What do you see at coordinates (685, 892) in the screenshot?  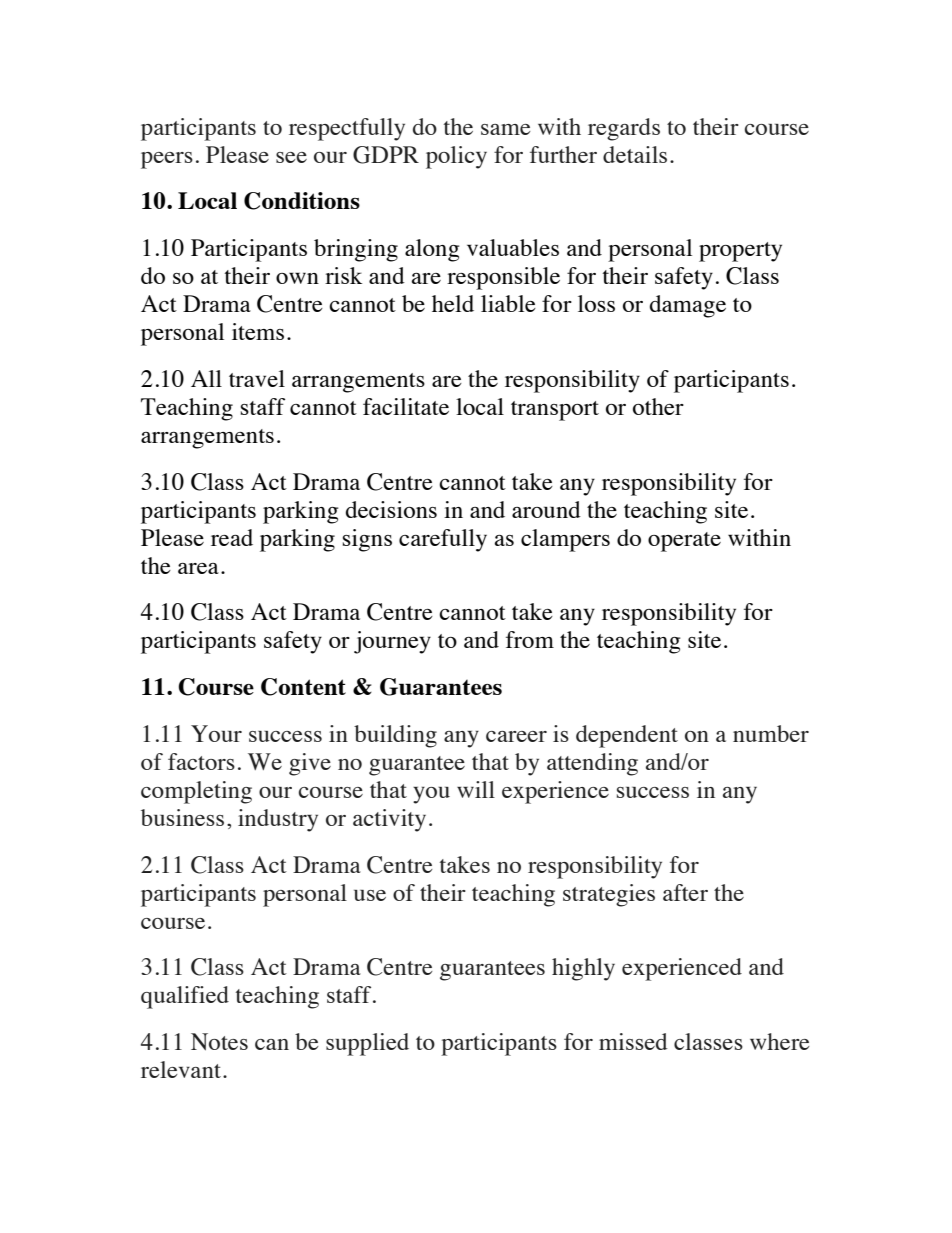 I see `after` at bounding box center [685, 892].
